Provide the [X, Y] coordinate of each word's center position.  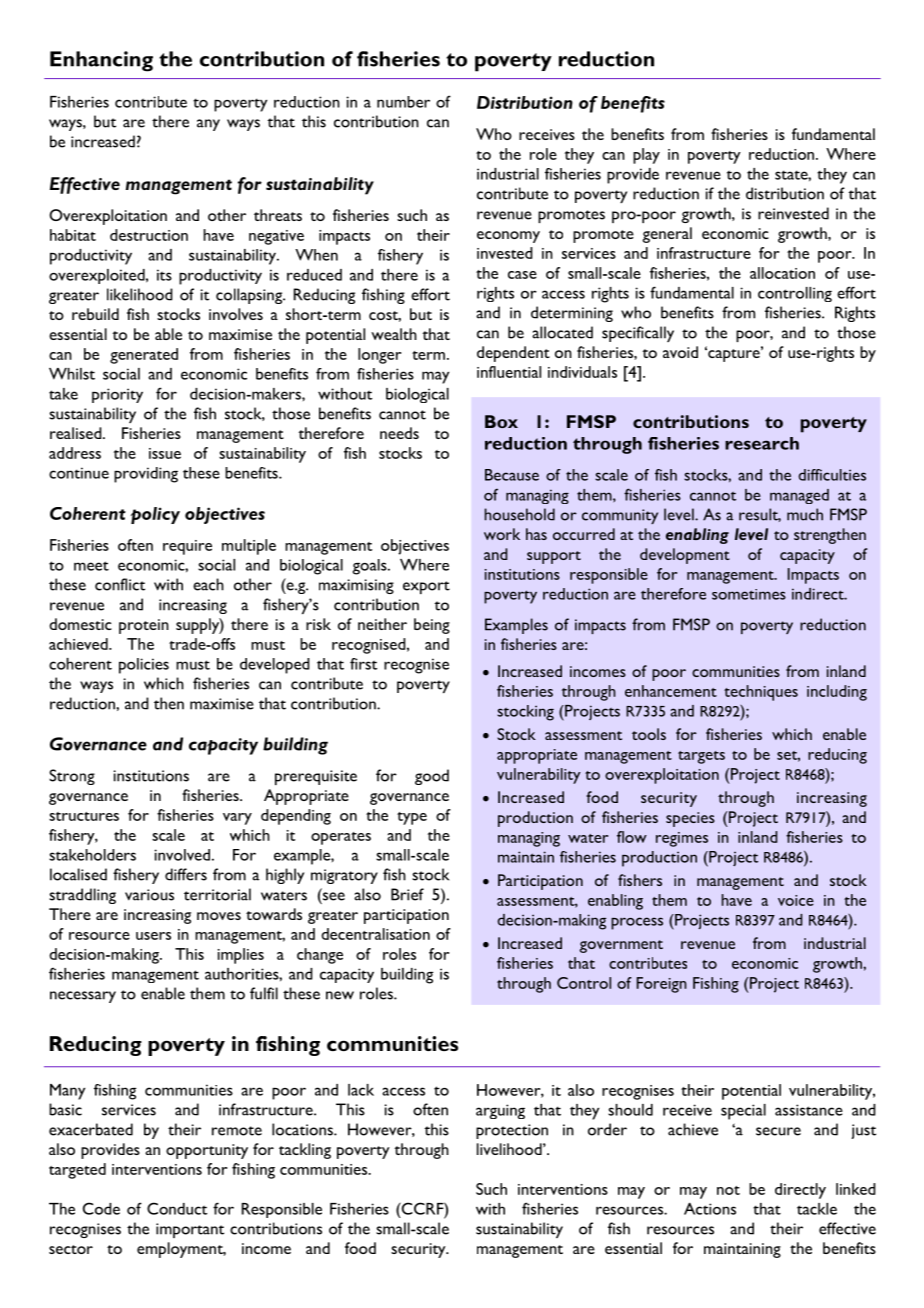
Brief [407, 894]
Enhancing [101, 61]
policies [144, 666]
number [403, 102]
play [646, 156]
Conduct [177, 1208]
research [762, 443]
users [153, 936]
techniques [761, 693]
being [432, 626]
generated [144, 356]
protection [512, 1131]
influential [509, 372]
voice [796, 900]
